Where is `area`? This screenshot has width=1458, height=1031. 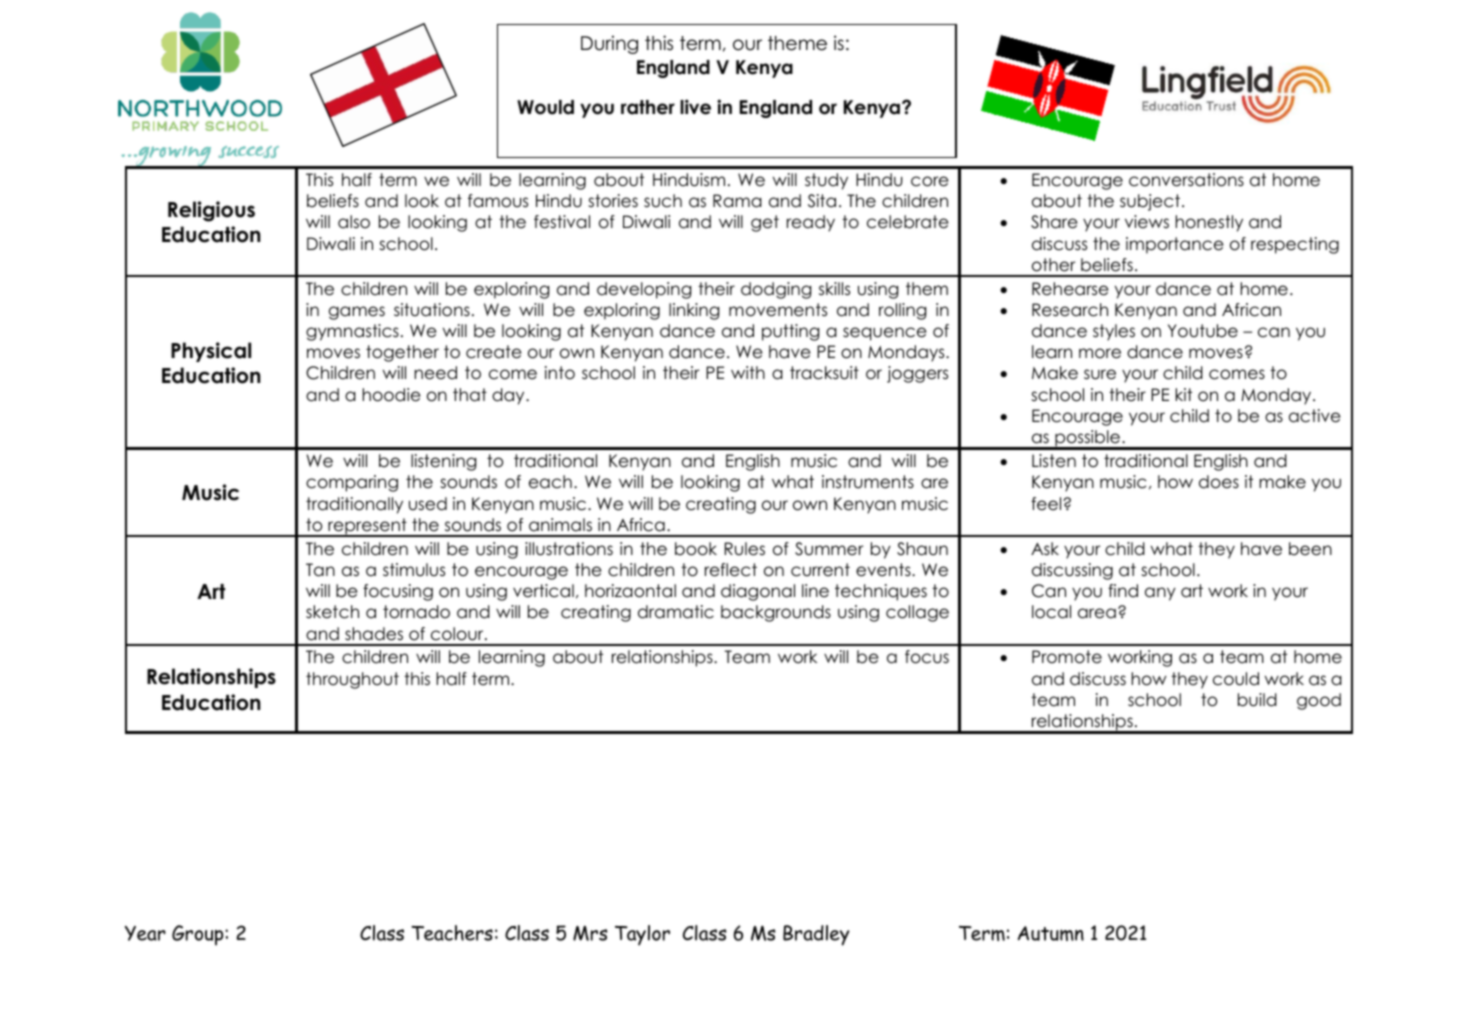 area is located at coordinates (1097, 613).
